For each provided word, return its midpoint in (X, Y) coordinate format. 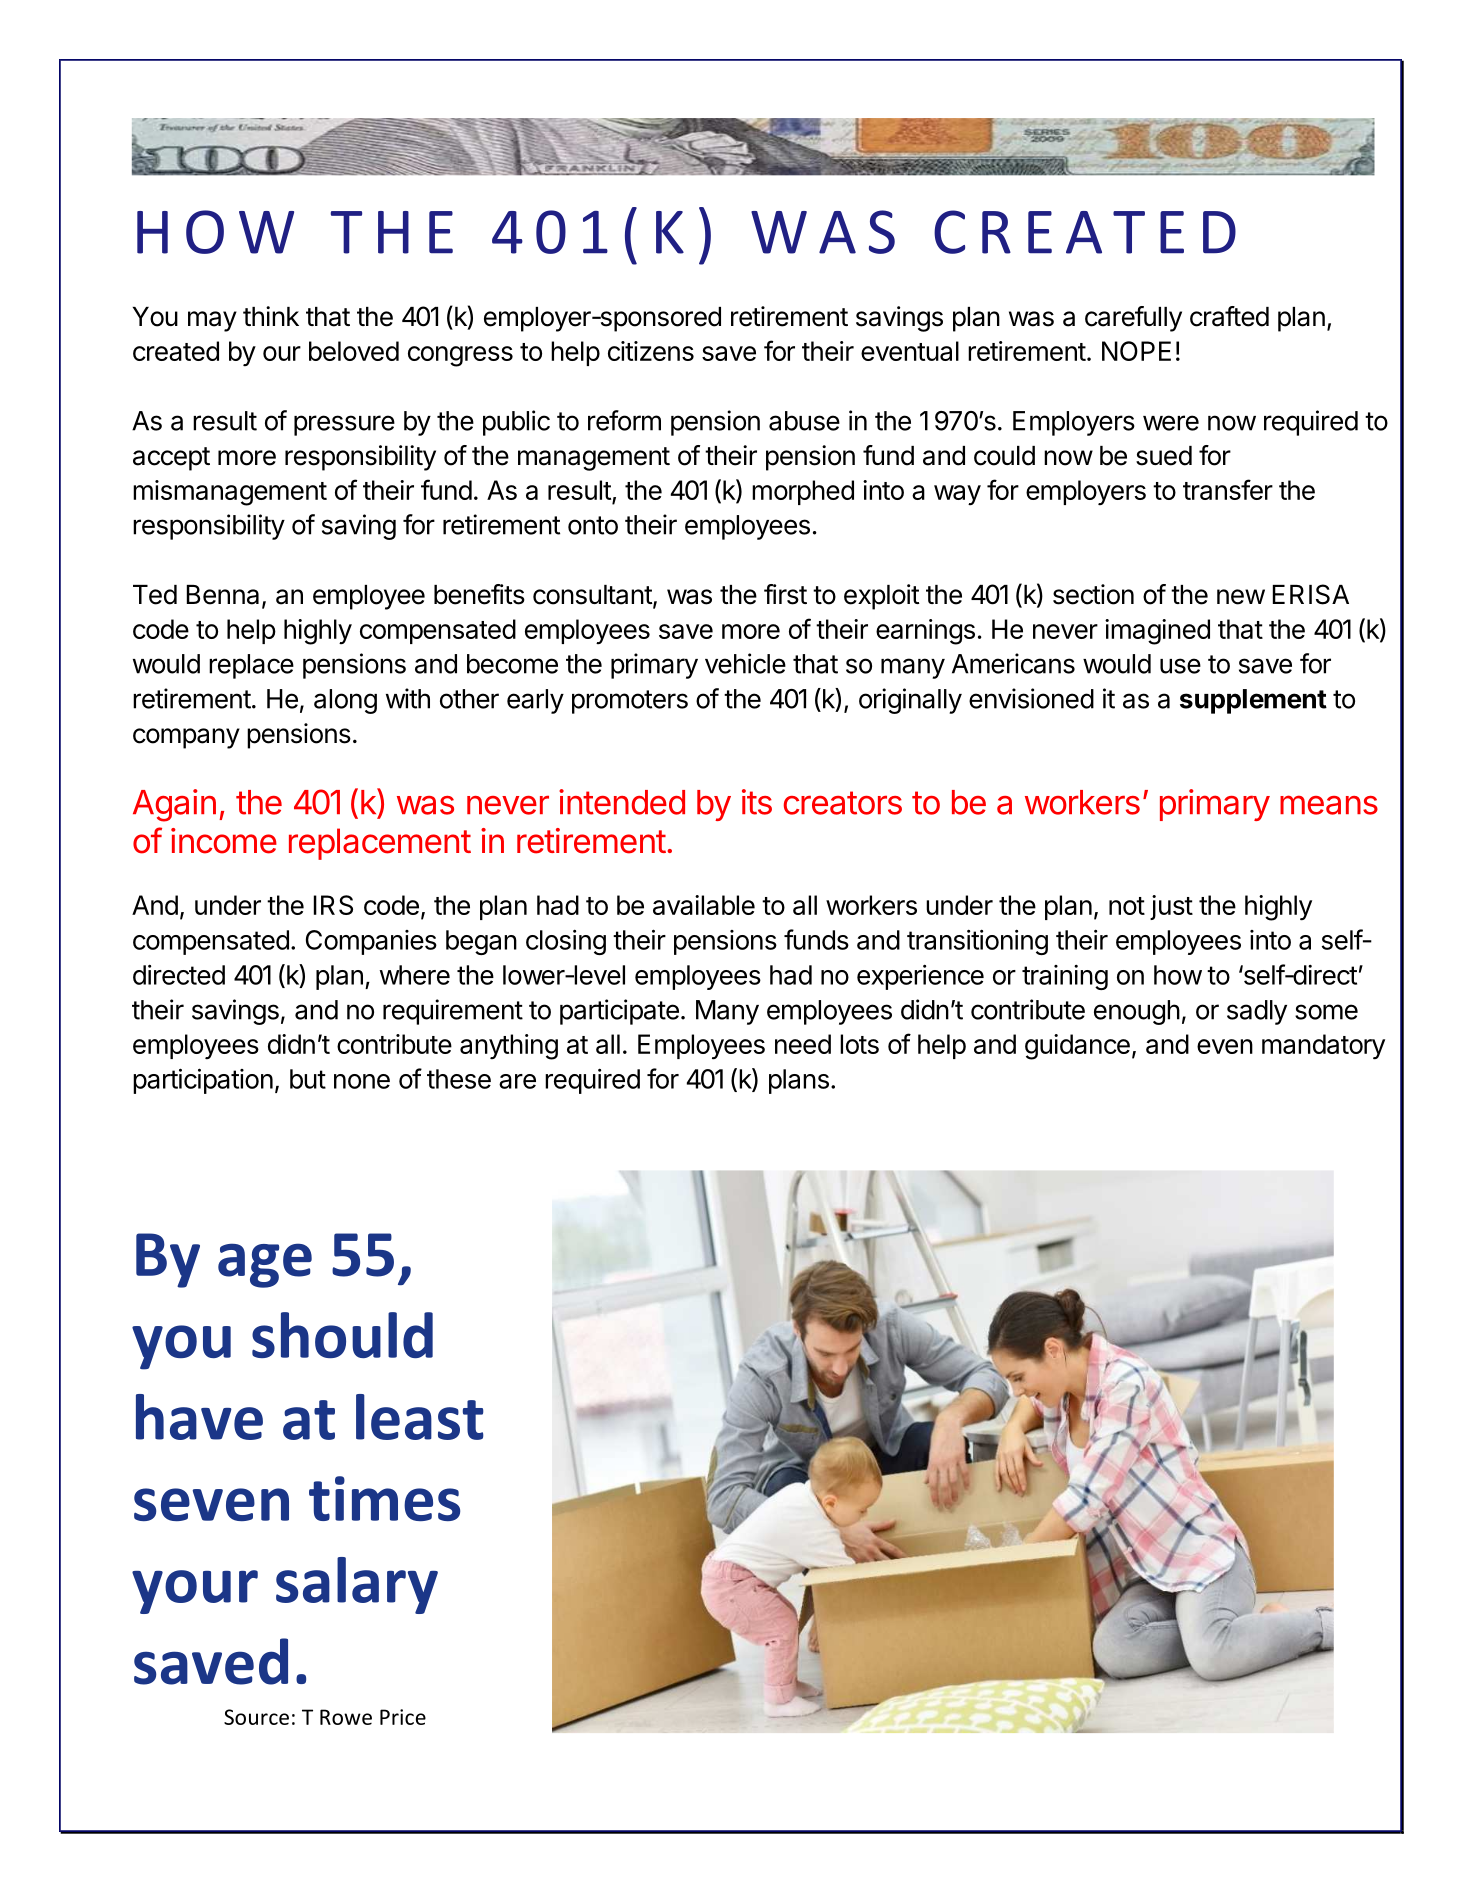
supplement (1253, 701)
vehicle (745, 663)
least (420, 1417)
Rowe (346, 1717)
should (342, 1335)
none (362, 1081)
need (803, 1044)
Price (403, 1717)
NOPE (1136, 351)
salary (357, 1585)
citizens (651, 351)
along (345, 701)
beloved (354, 351)
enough (1137, 1012)
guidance (1077, 1047)
